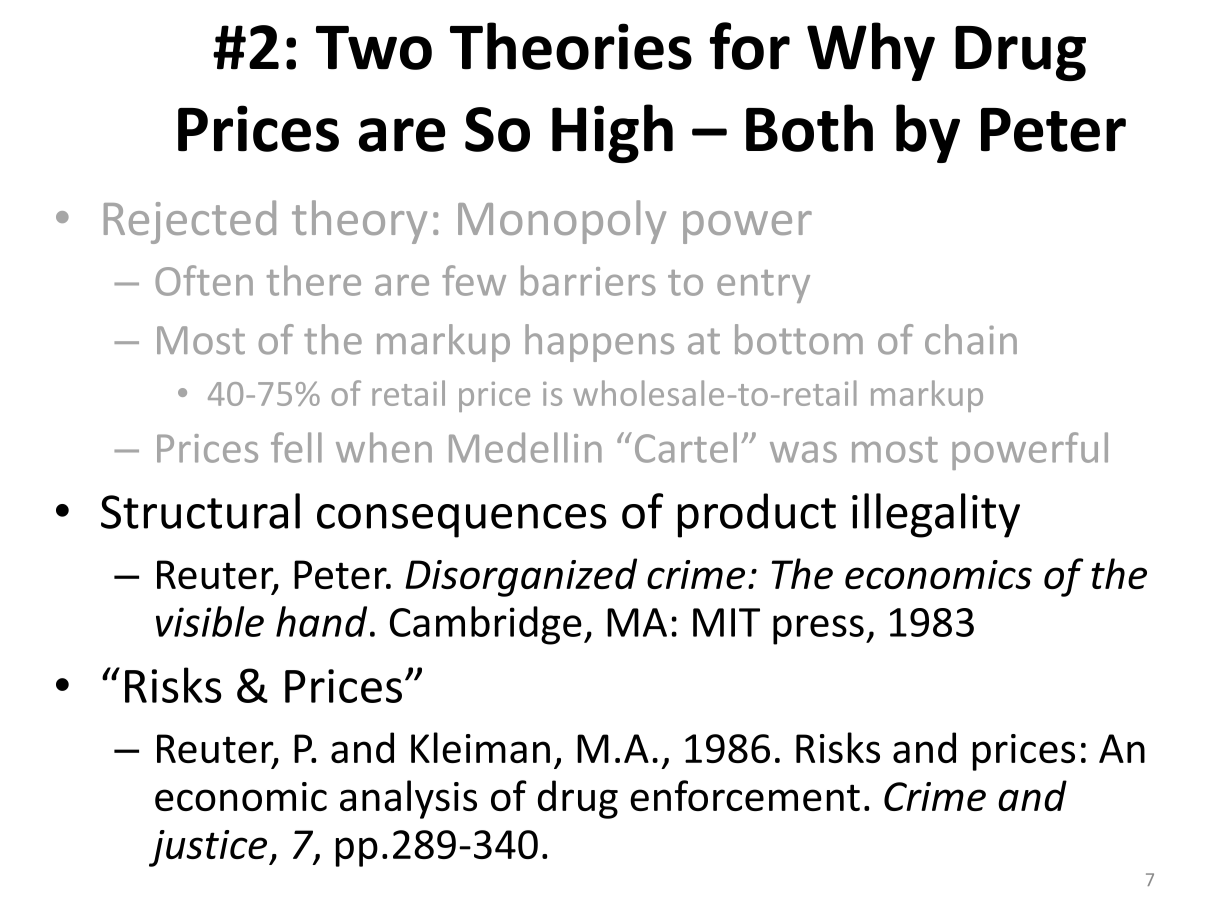 The image size is (1229, 922). Describe the element at coordinates (871, 51) in the screenshot. I see `Why` at that location.
